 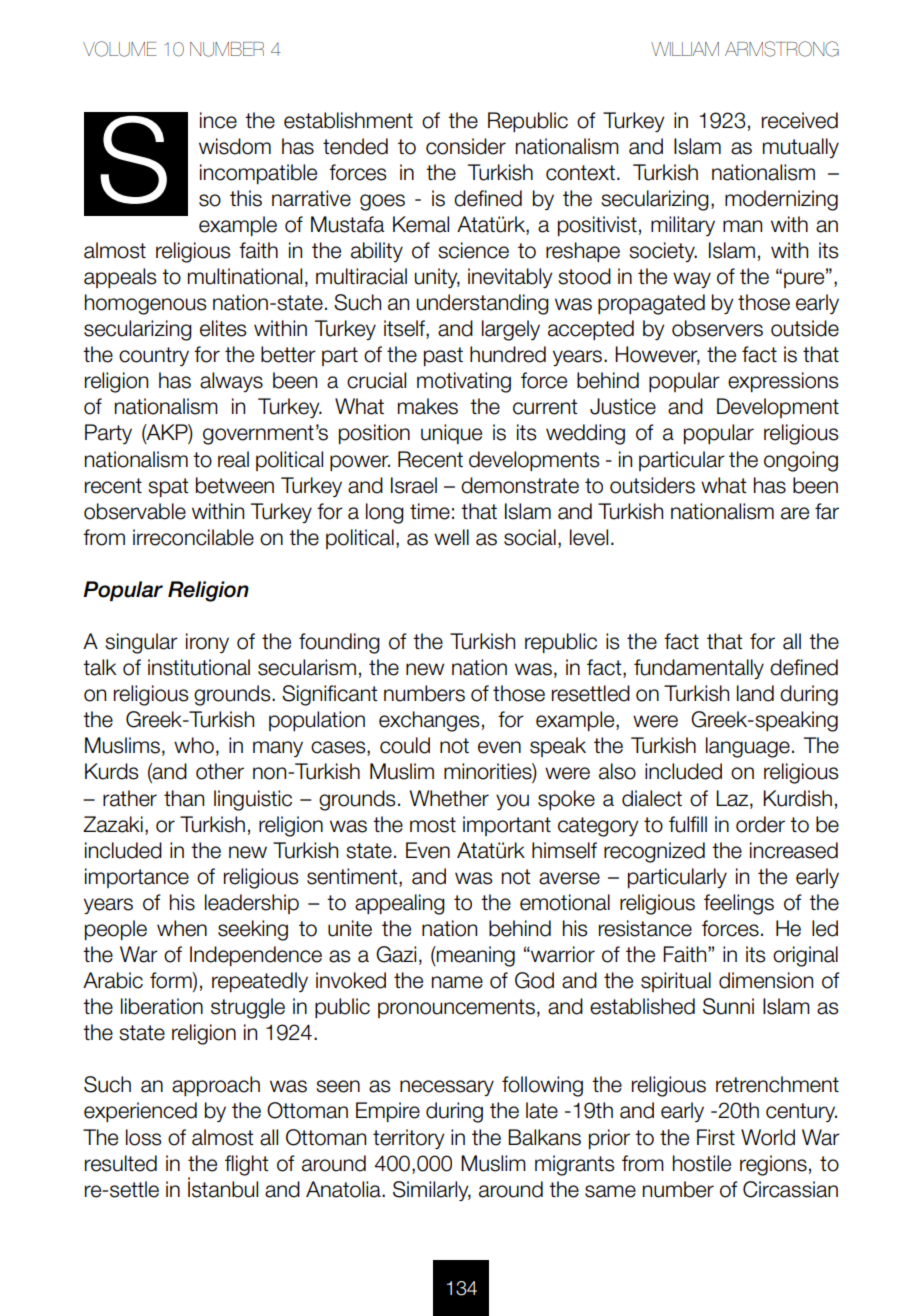 I want to click on irony, so click(x=207, y=643).
